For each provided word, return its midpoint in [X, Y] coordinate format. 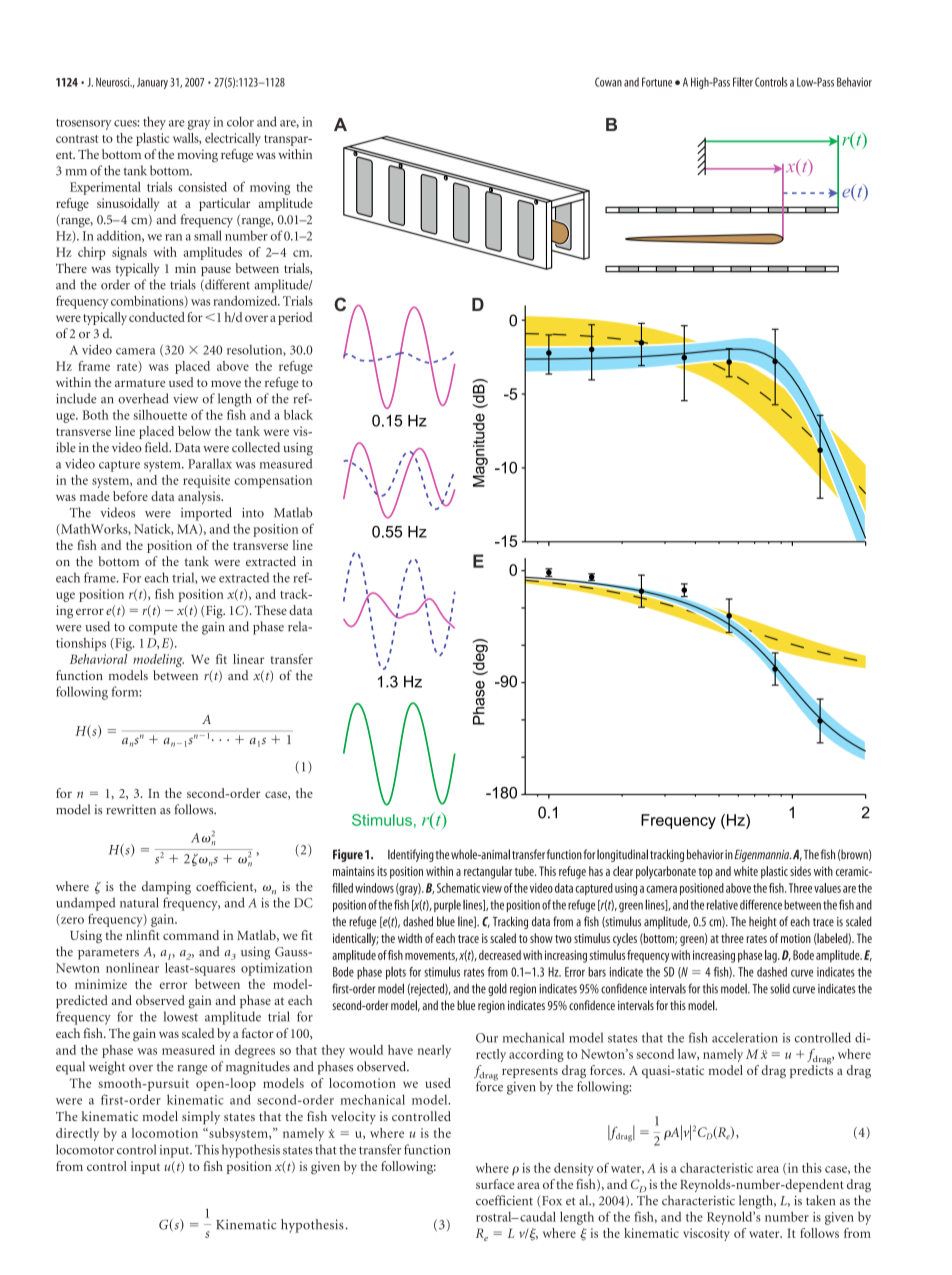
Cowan [608, 82]
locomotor [85, 1149]
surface [495, 1184]
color [240, 121]
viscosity [706, 1234]
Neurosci [114, 82]
